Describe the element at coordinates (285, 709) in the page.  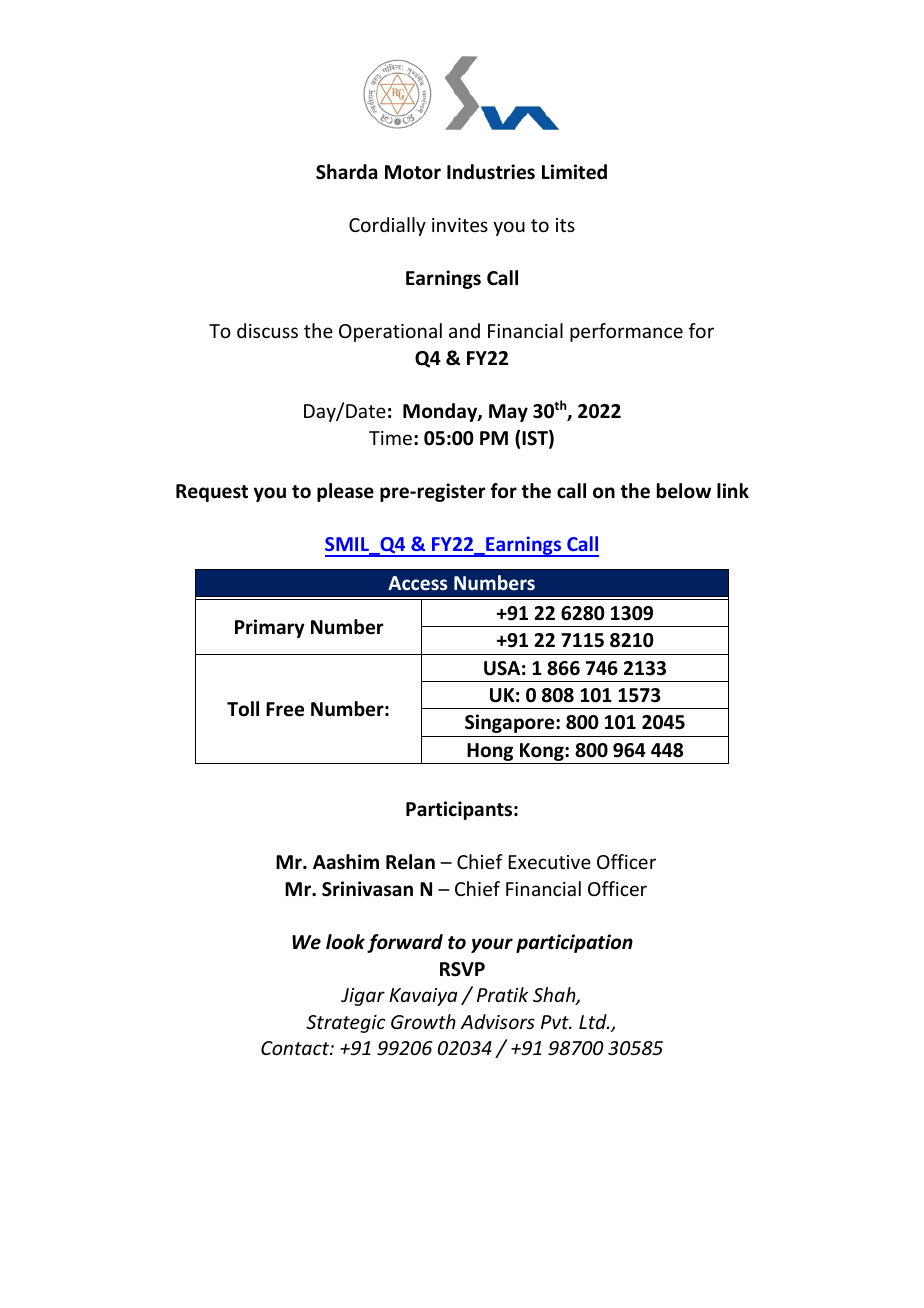
I see `Free` at that location.
